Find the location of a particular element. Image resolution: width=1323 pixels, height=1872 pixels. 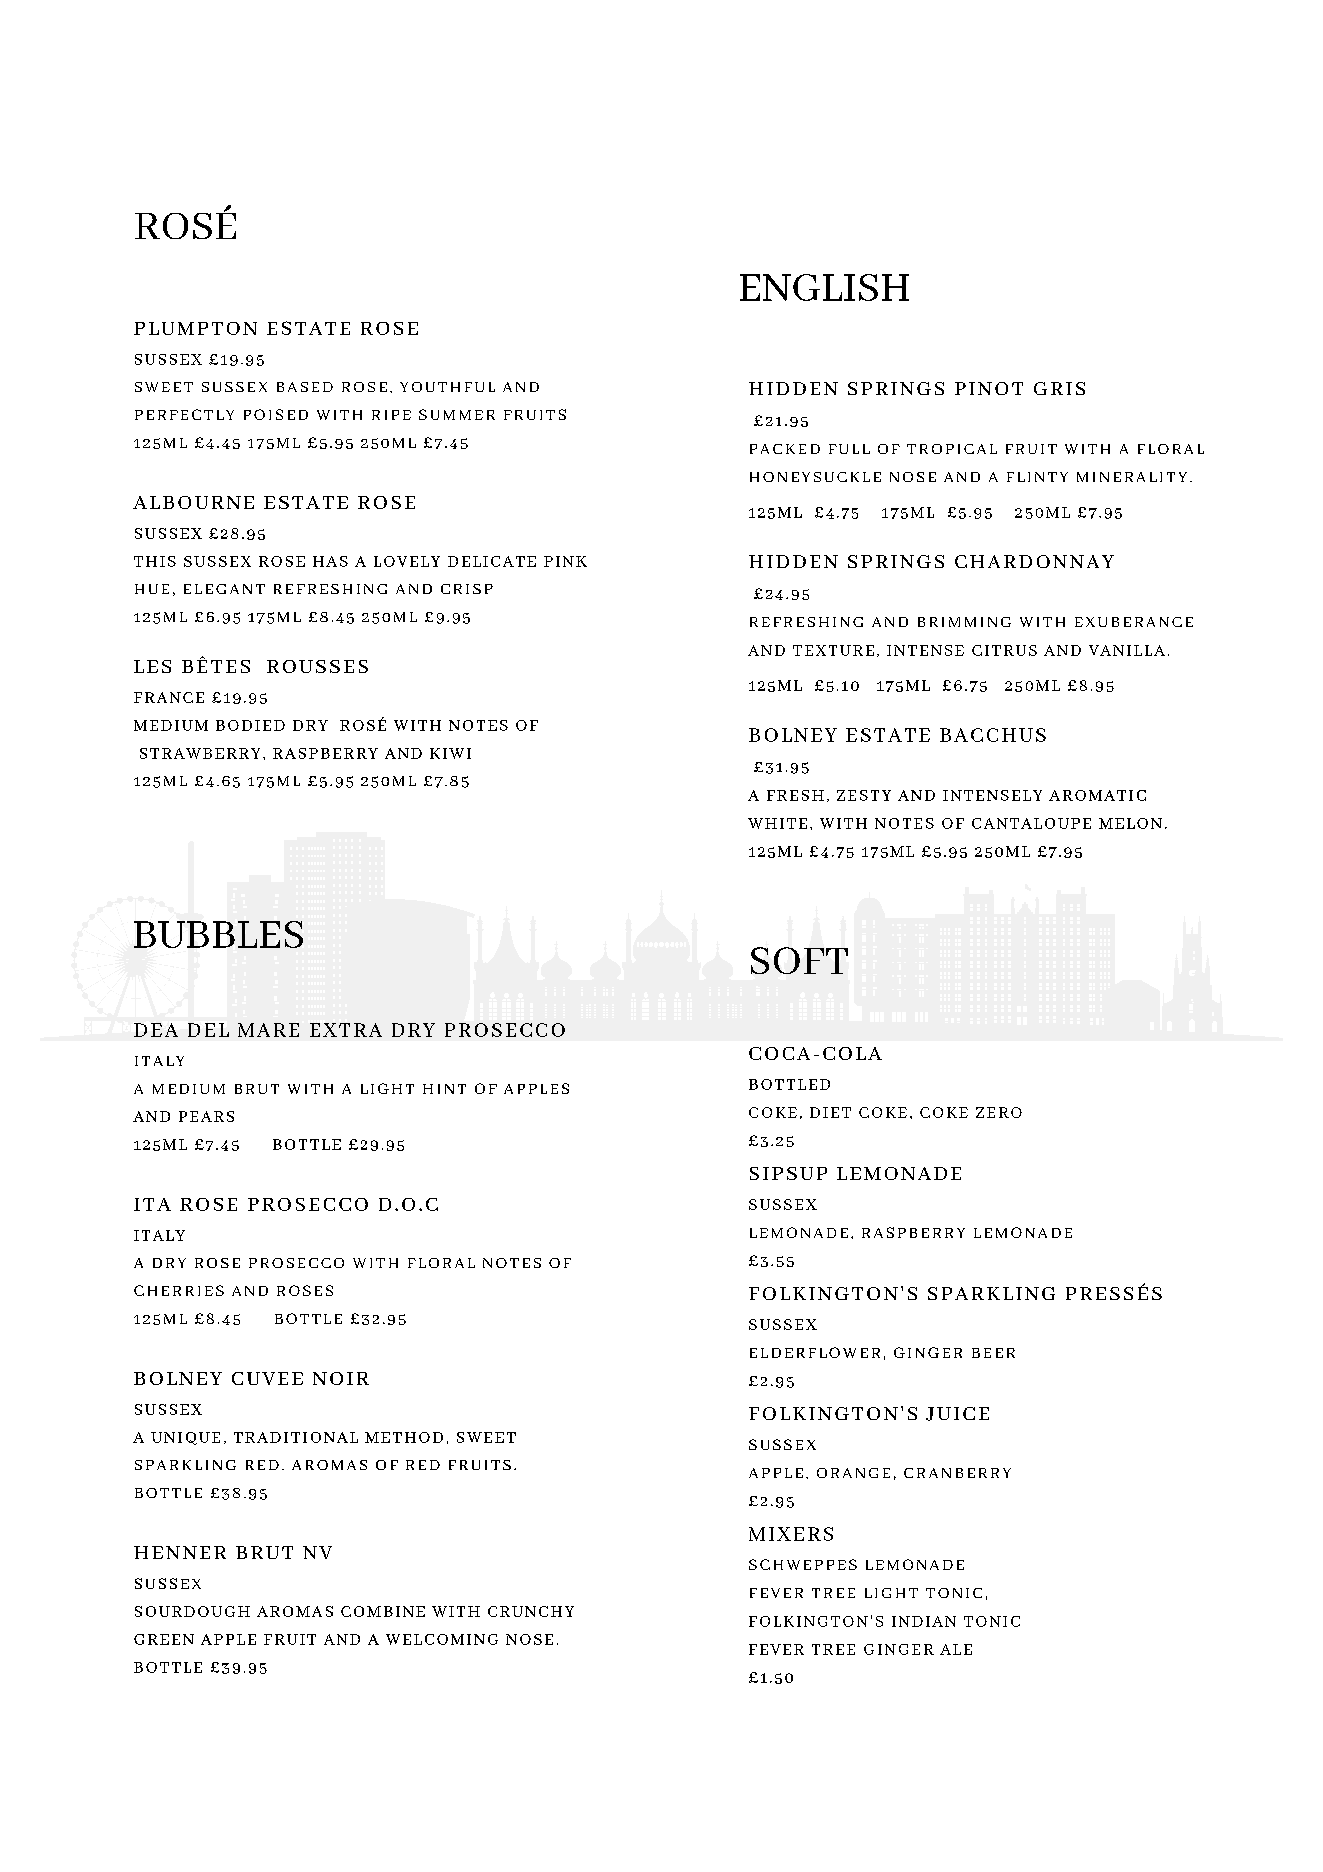

SOFT is located at coordinates (799, 960).
